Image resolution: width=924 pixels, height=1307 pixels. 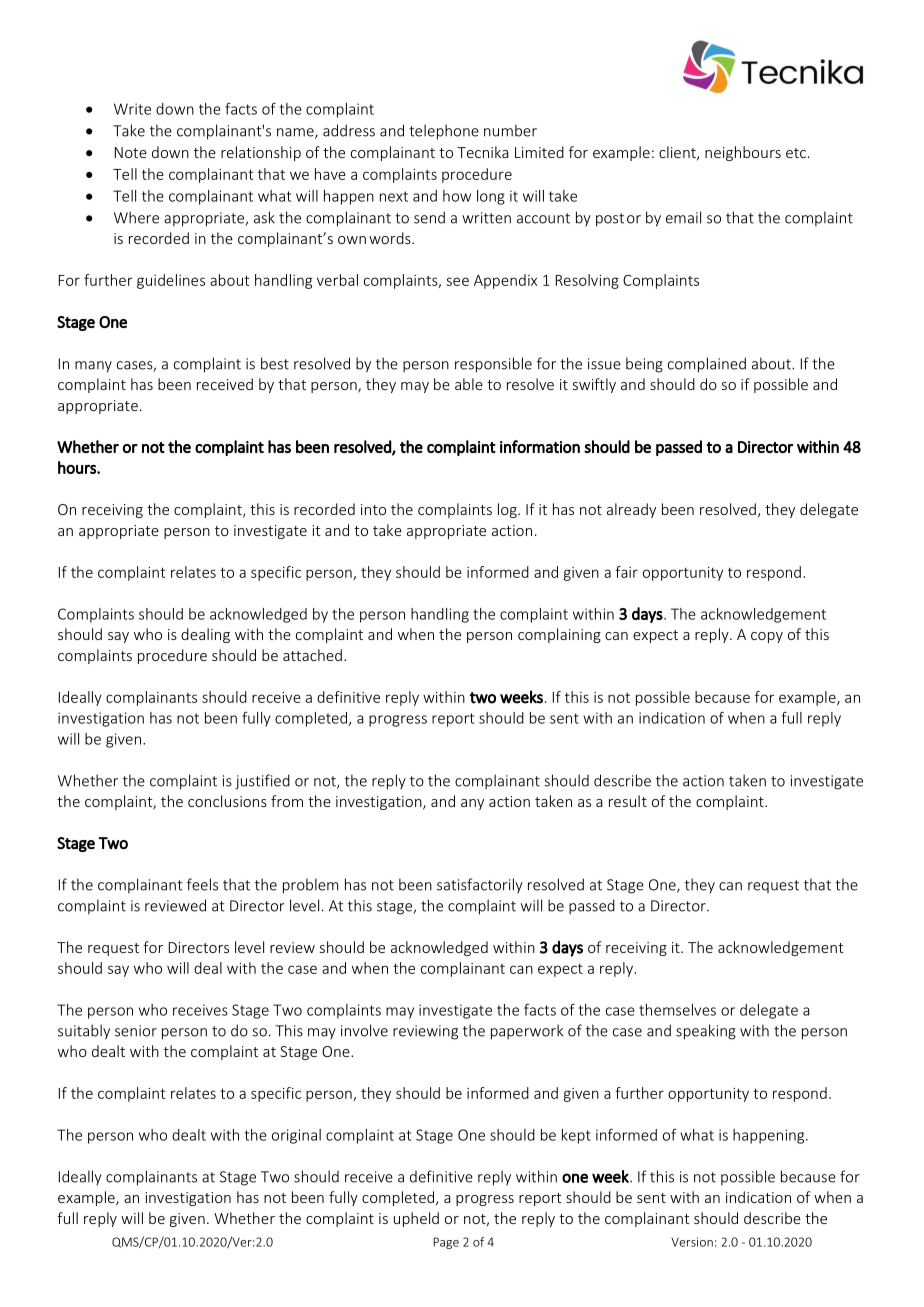 What do you see at coordinates (444, 132) in the image?
I see `telephone` at bounding box center [444, 132].
